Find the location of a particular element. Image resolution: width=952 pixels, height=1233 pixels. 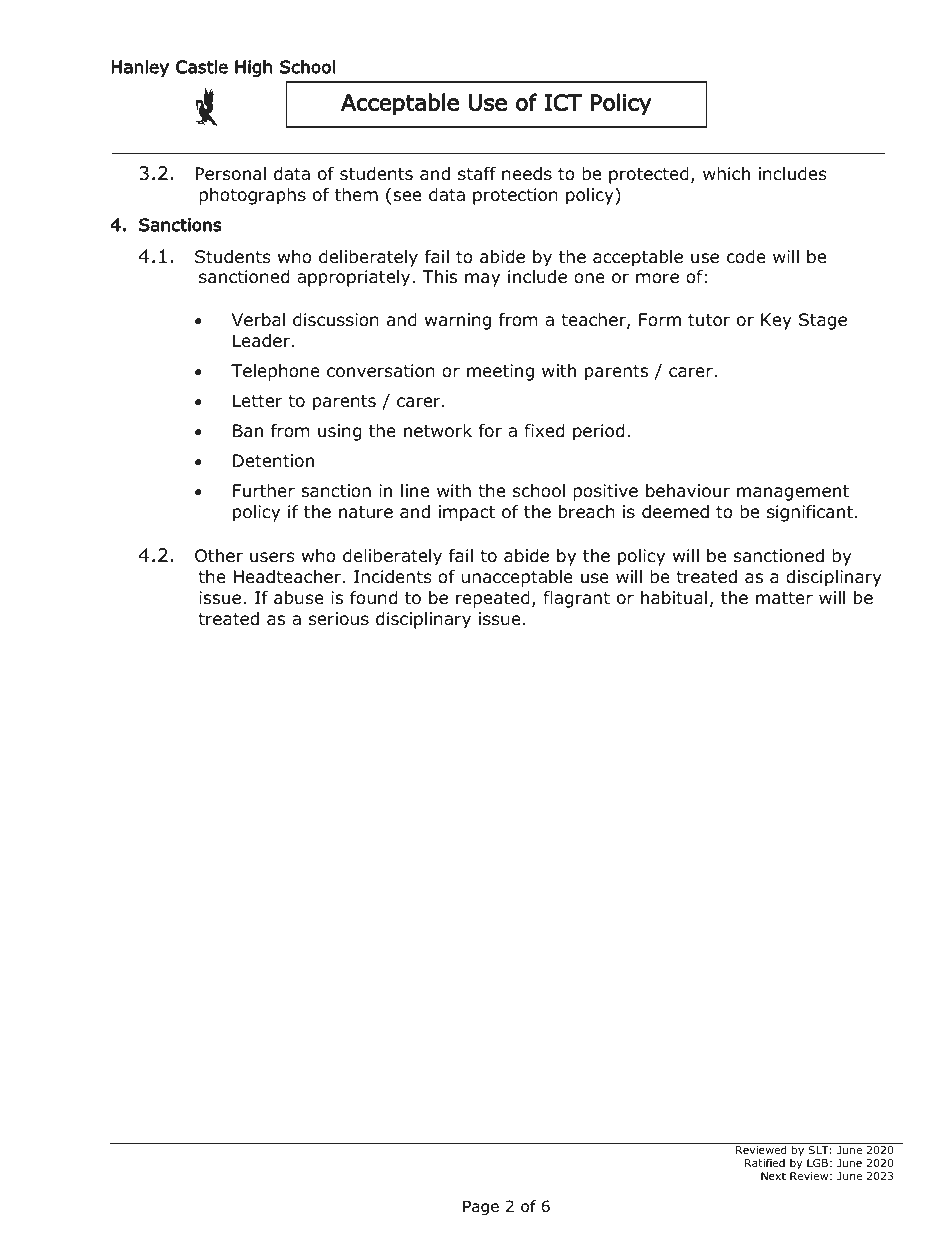

Ratified is located at coordinates (765, 1162).
